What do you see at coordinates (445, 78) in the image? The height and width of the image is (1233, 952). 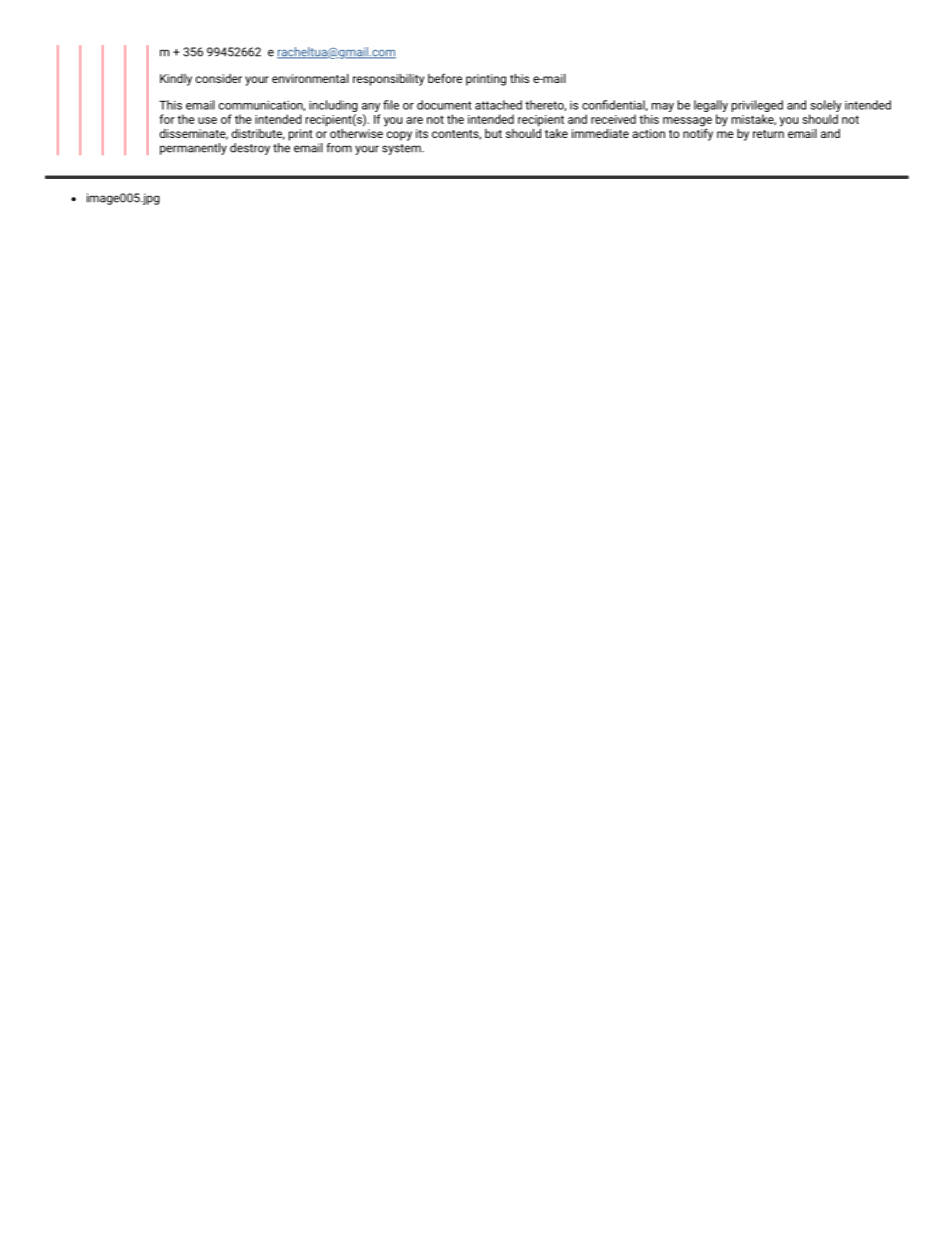 I see `before` at bounding box center [445, 78].
